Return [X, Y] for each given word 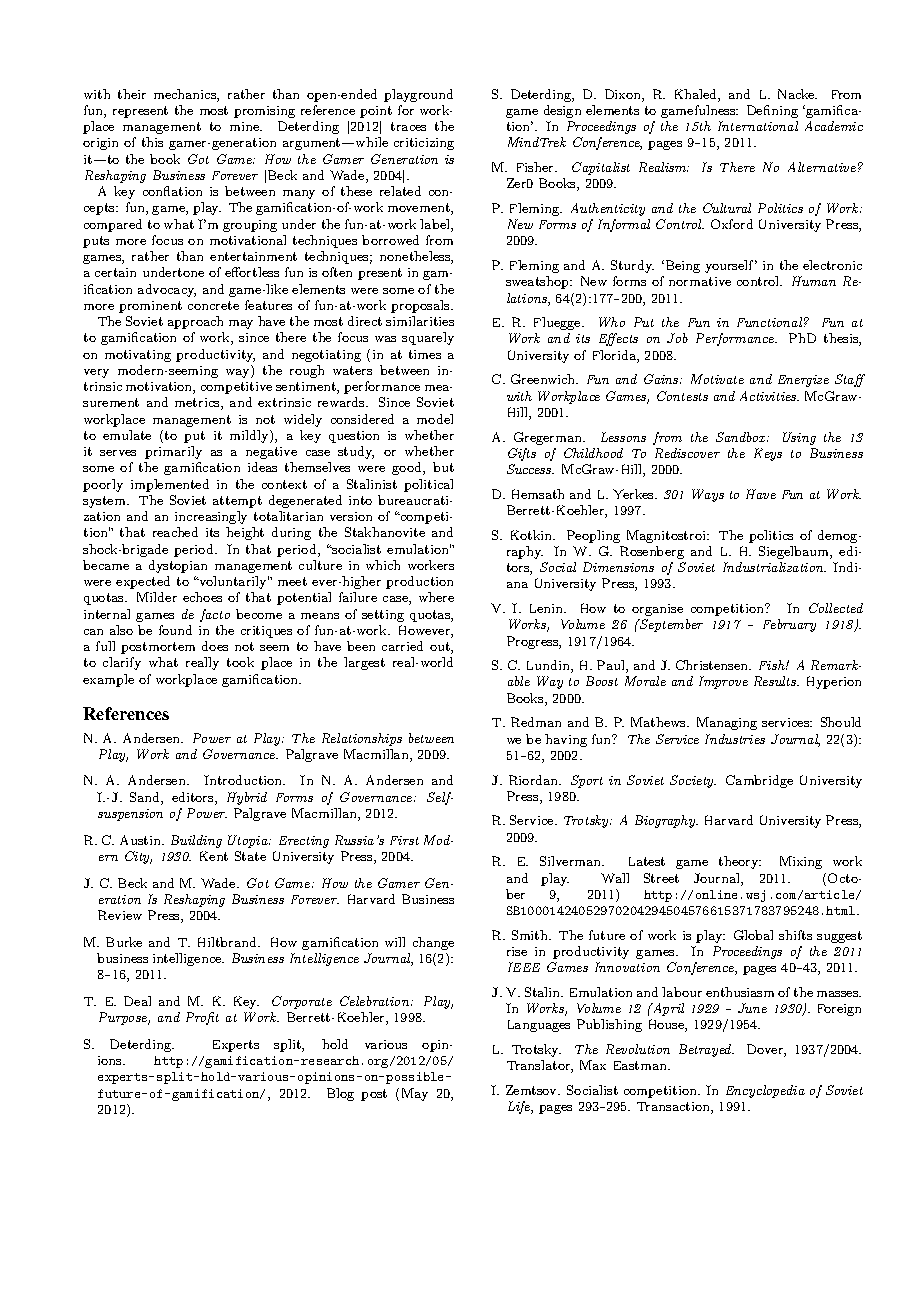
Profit [202, 1018]
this [152, 142]
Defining [772, 111]
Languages [539, 1026]
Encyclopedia [765, 1091]
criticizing [424, 144]
